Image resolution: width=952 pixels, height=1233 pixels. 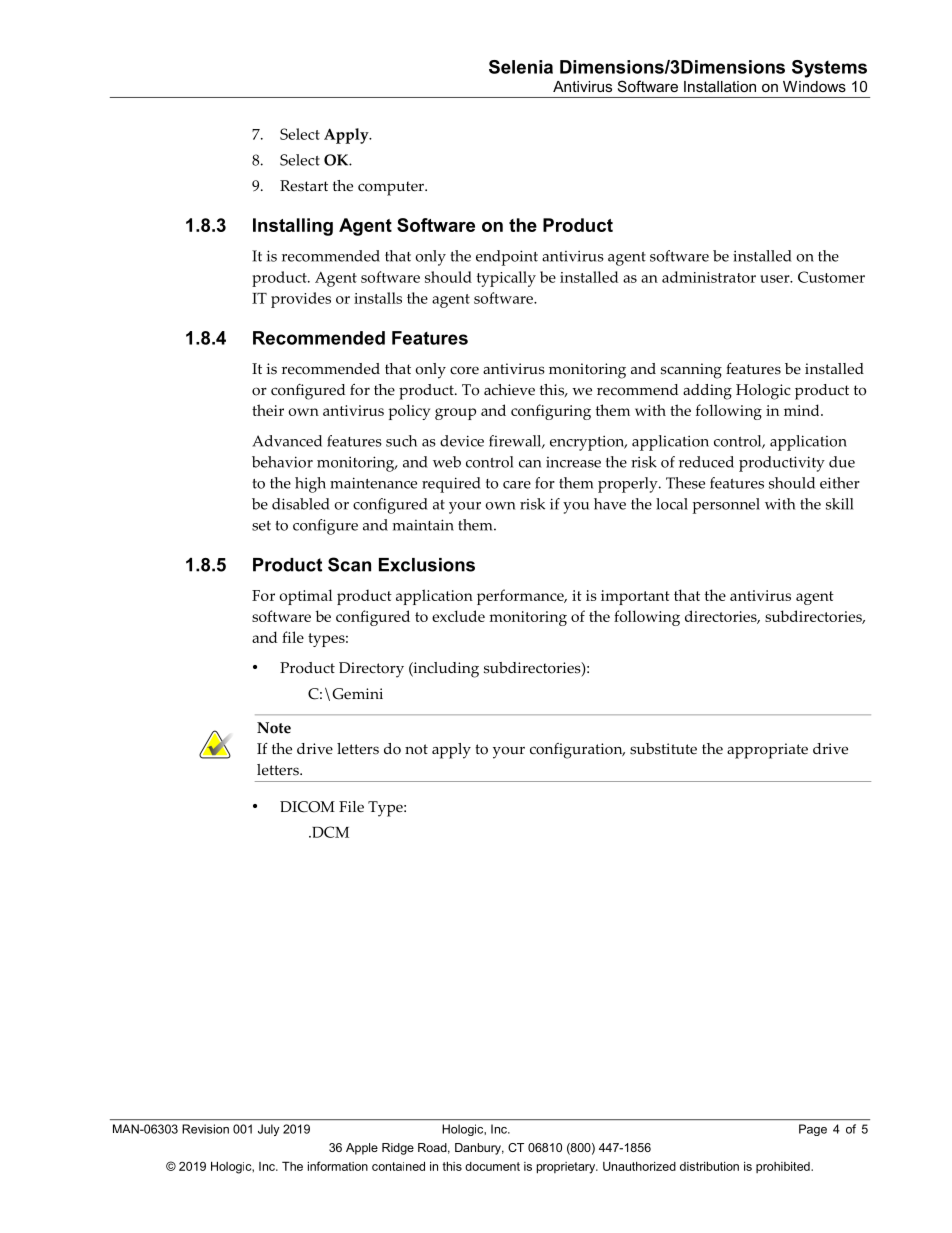 I want to click on mind, so click(x=803, y=410).
